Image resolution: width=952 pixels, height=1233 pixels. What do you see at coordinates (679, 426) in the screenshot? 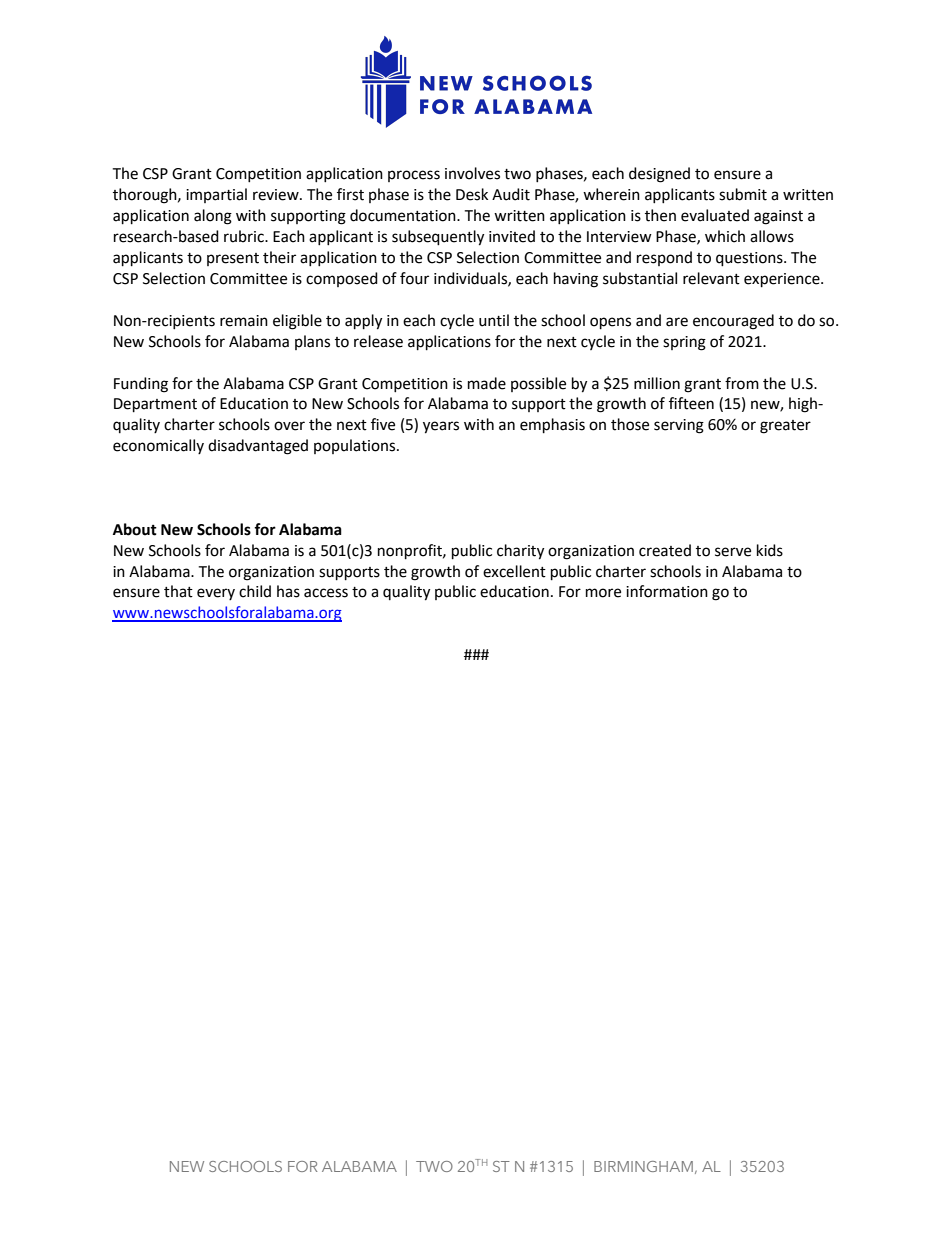
I see `serving` at bounding box center [679, 426].
